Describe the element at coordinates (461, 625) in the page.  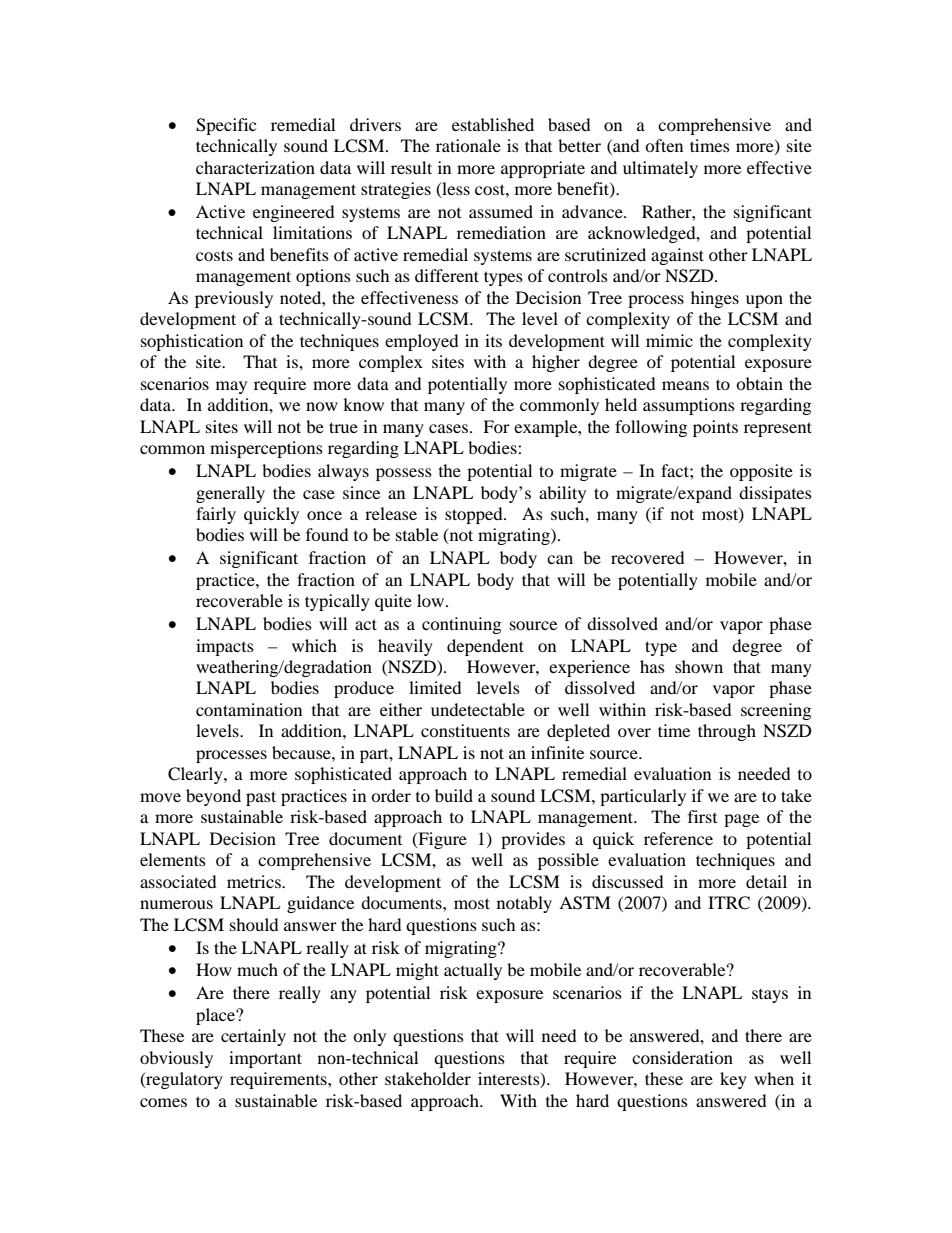
I see `continuing` at that location.
